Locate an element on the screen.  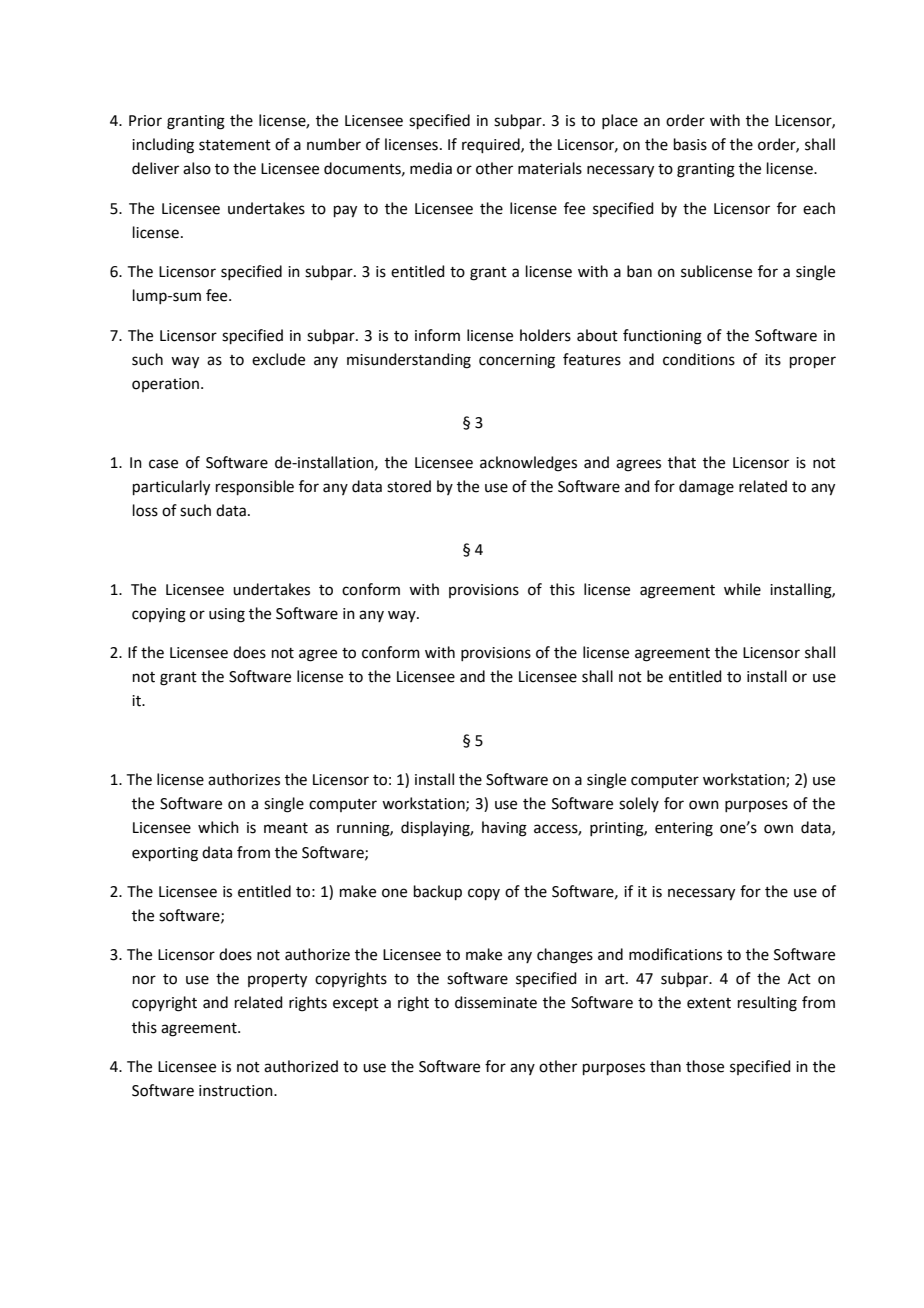
its is located at coordinates (773, 360).
